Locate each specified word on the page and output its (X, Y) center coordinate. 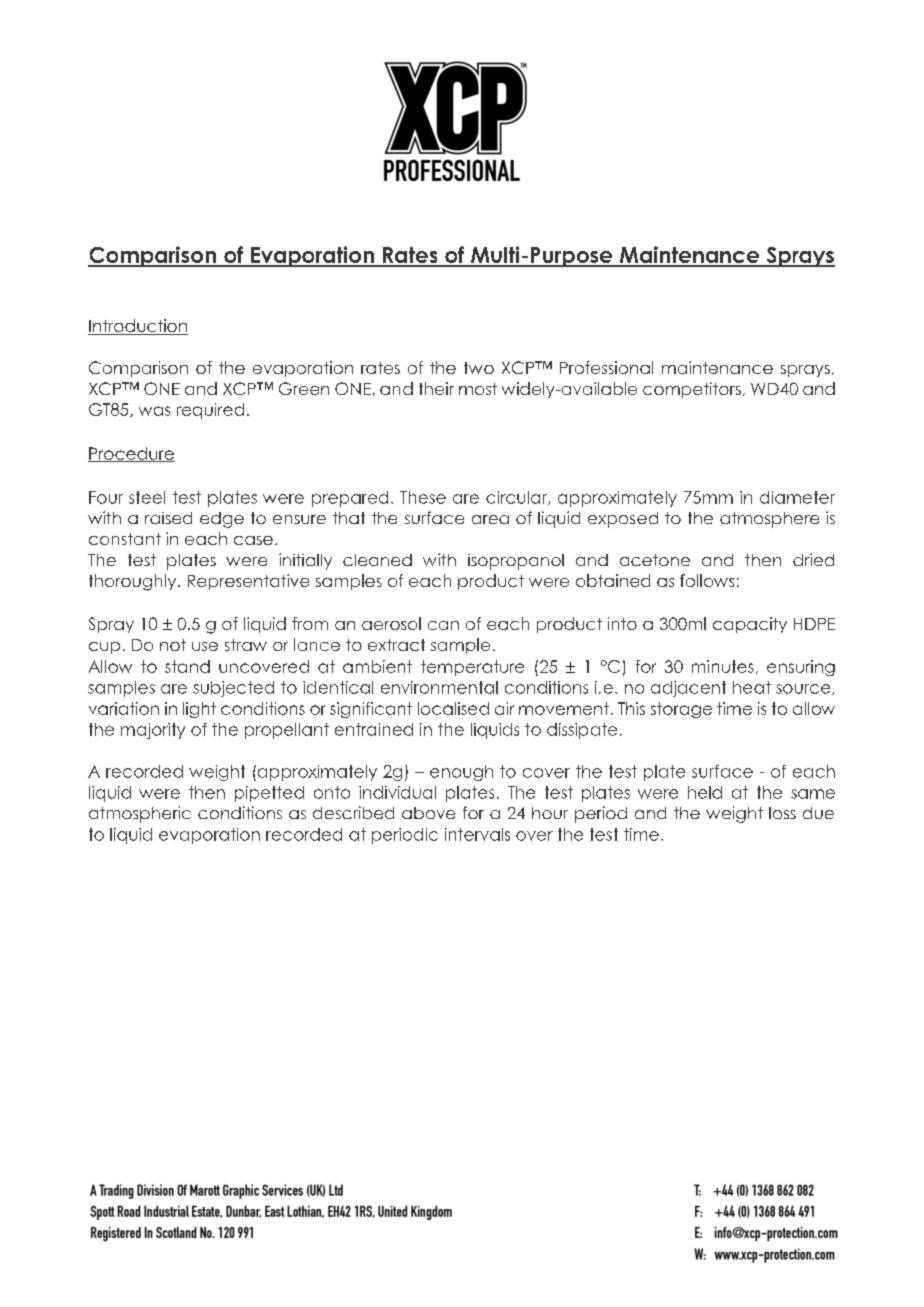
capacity (750, 625)
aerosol (391, 623)
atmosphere (769, 520)
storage (681, 710)
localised (453, 708)
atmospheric (140, 814)
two (479, 368)
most (478, 389)
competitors (692, 390)
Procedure (131, 454)
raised (168, 518)
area (490, 519)
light (199, 710)
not (173, 645)
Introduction (138, 327)
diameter (797, 497)
